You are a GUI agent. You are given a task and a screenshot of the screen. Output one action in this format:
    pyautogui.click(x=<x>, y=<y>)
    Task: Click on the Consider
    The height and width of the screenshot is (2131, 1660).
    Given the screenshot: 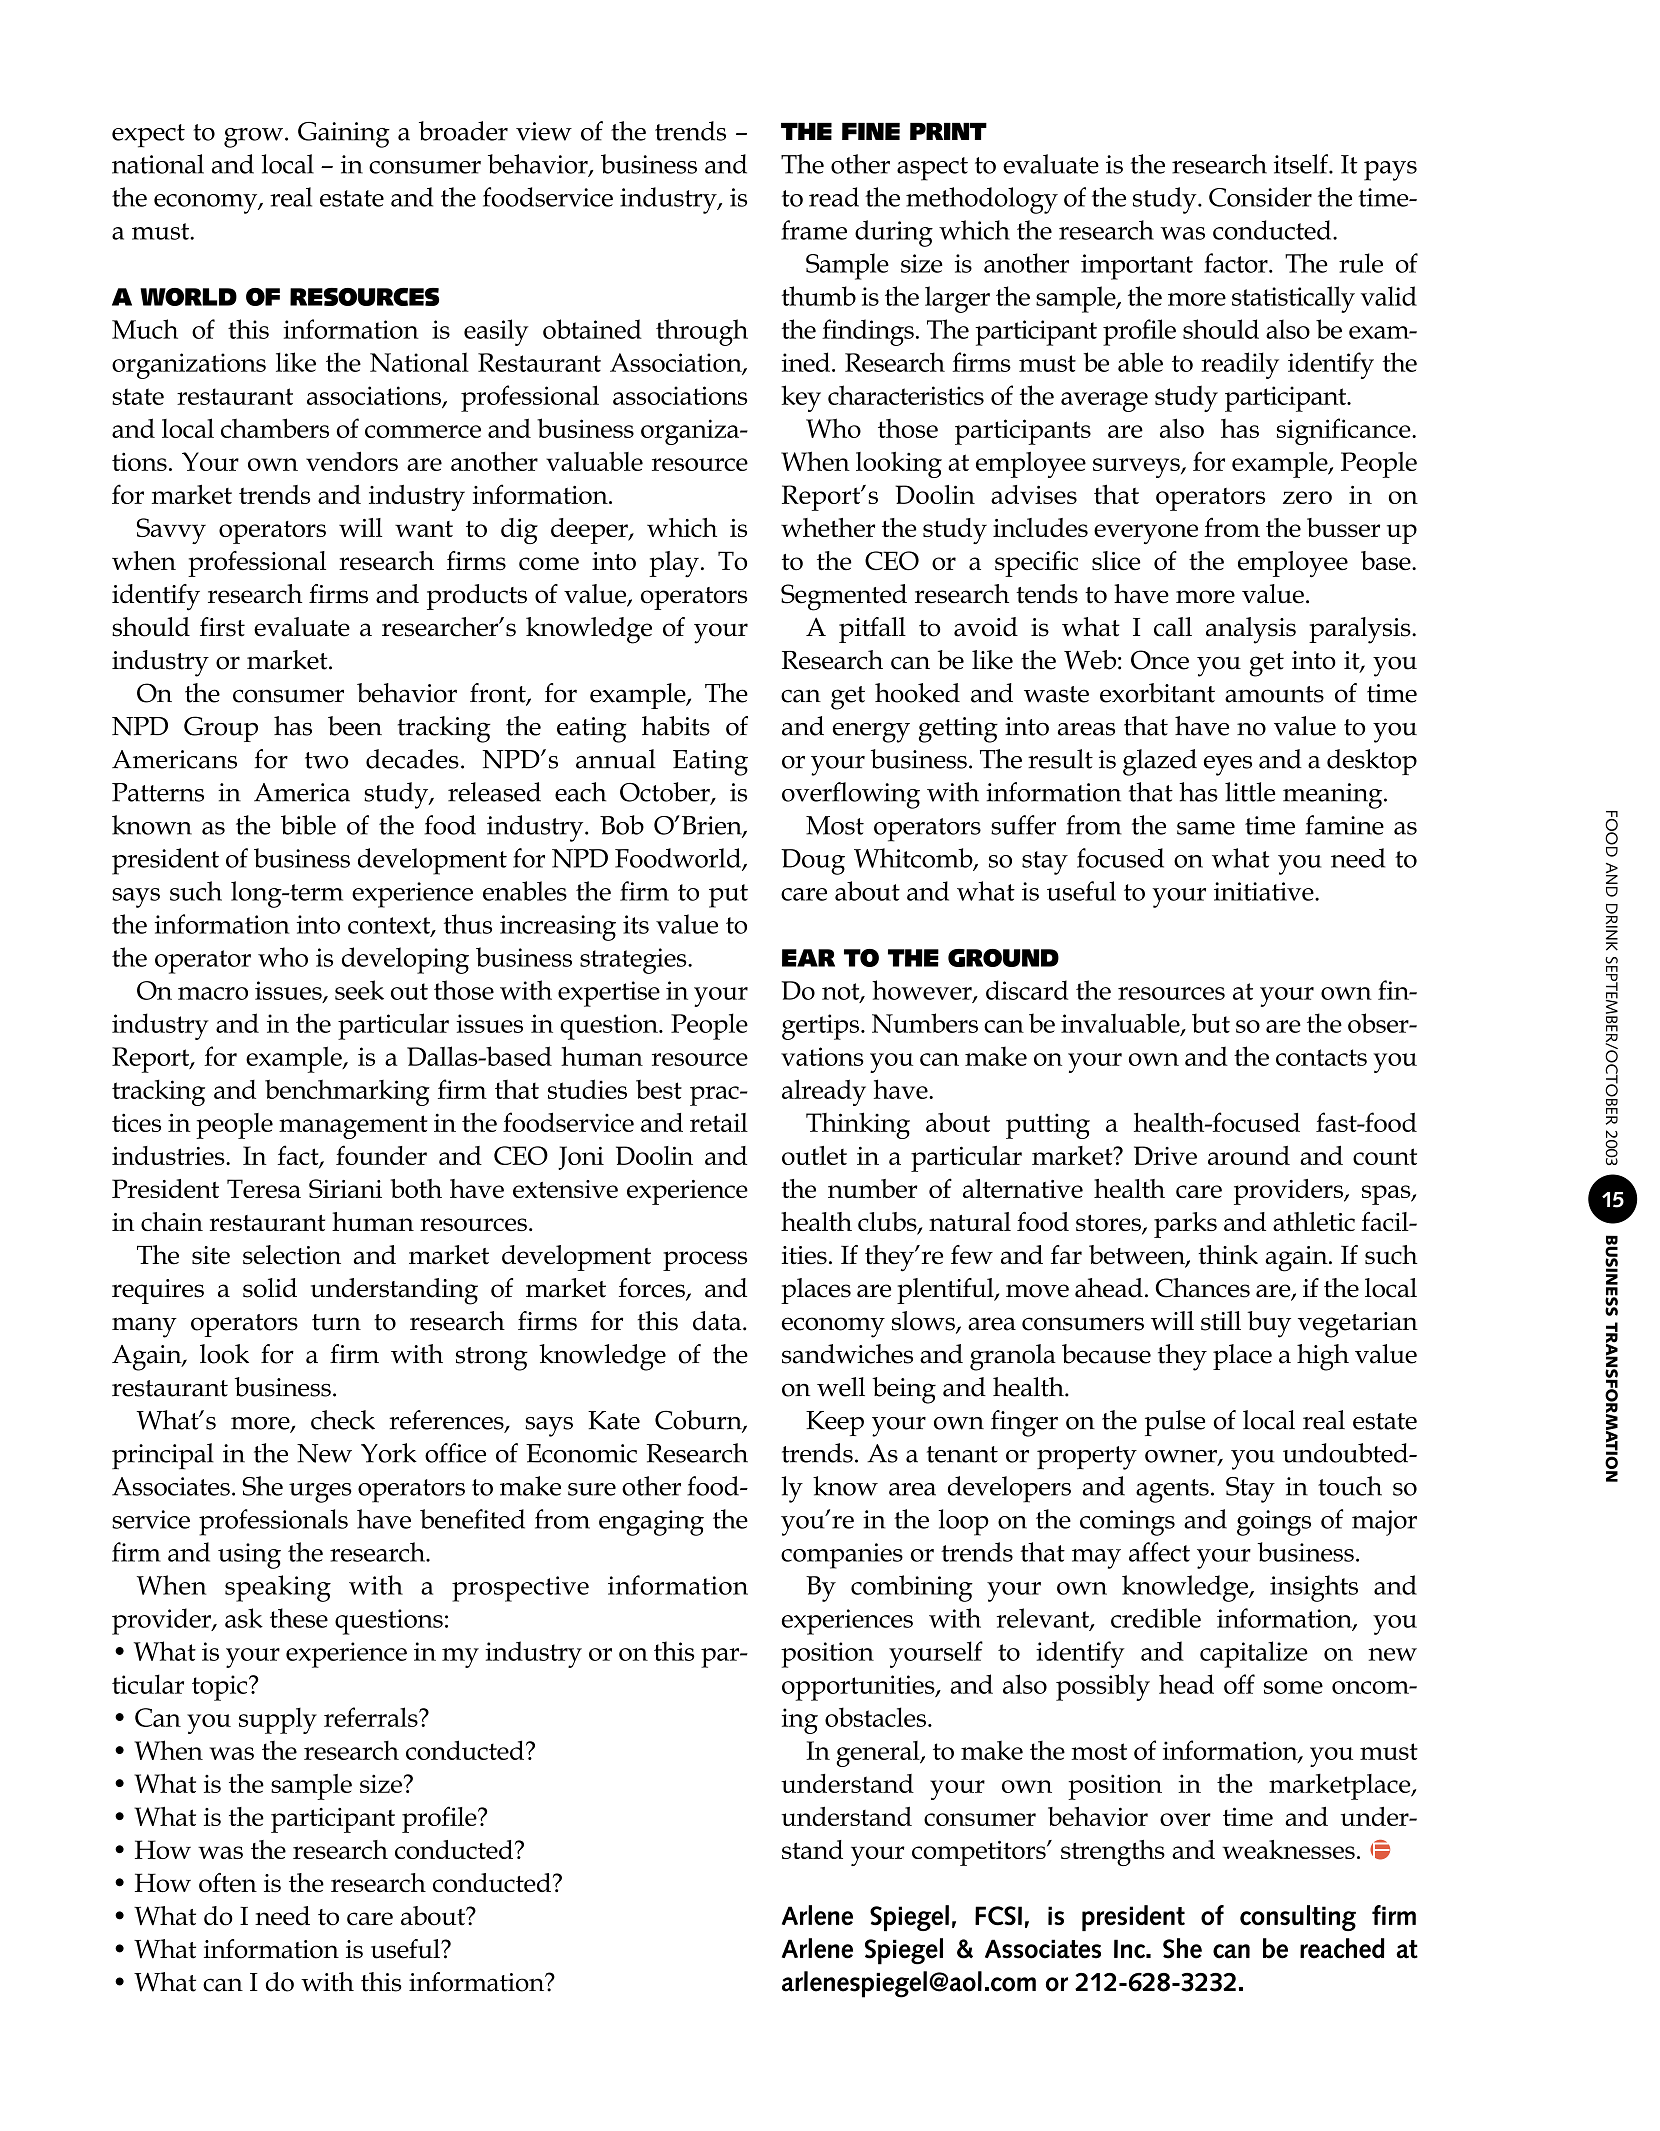 What is the action you would take?
    pyautogui.click(x=1260, y=197)
